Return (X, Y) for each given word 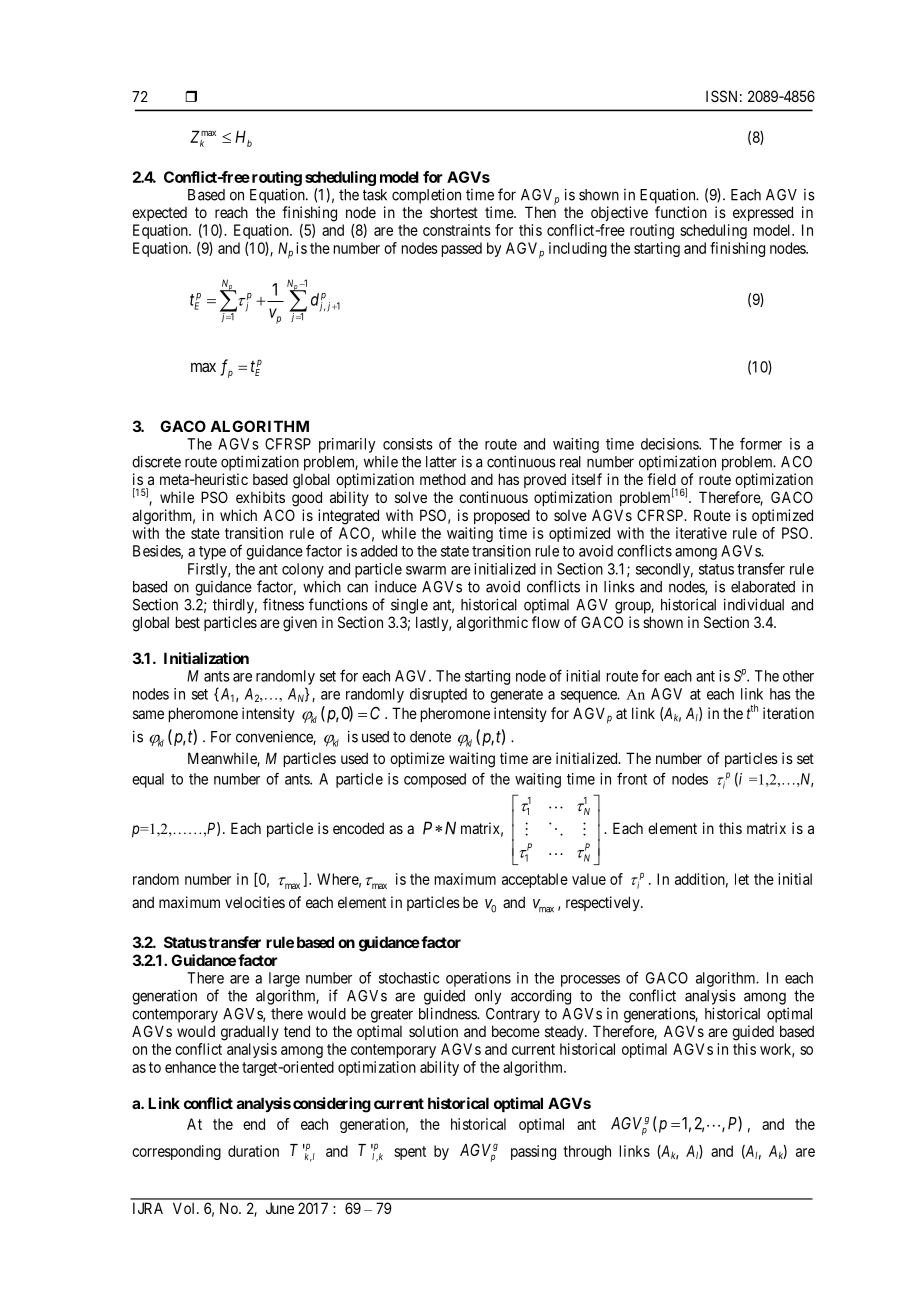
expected (159, 214)
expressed (763, 213)
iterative (701, 533)
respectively (604, 903)
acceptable (535, 880)
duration (253, 1151)
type (212, 553)
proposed (502, 516)
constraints (457, 230)
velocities (255, 902)
